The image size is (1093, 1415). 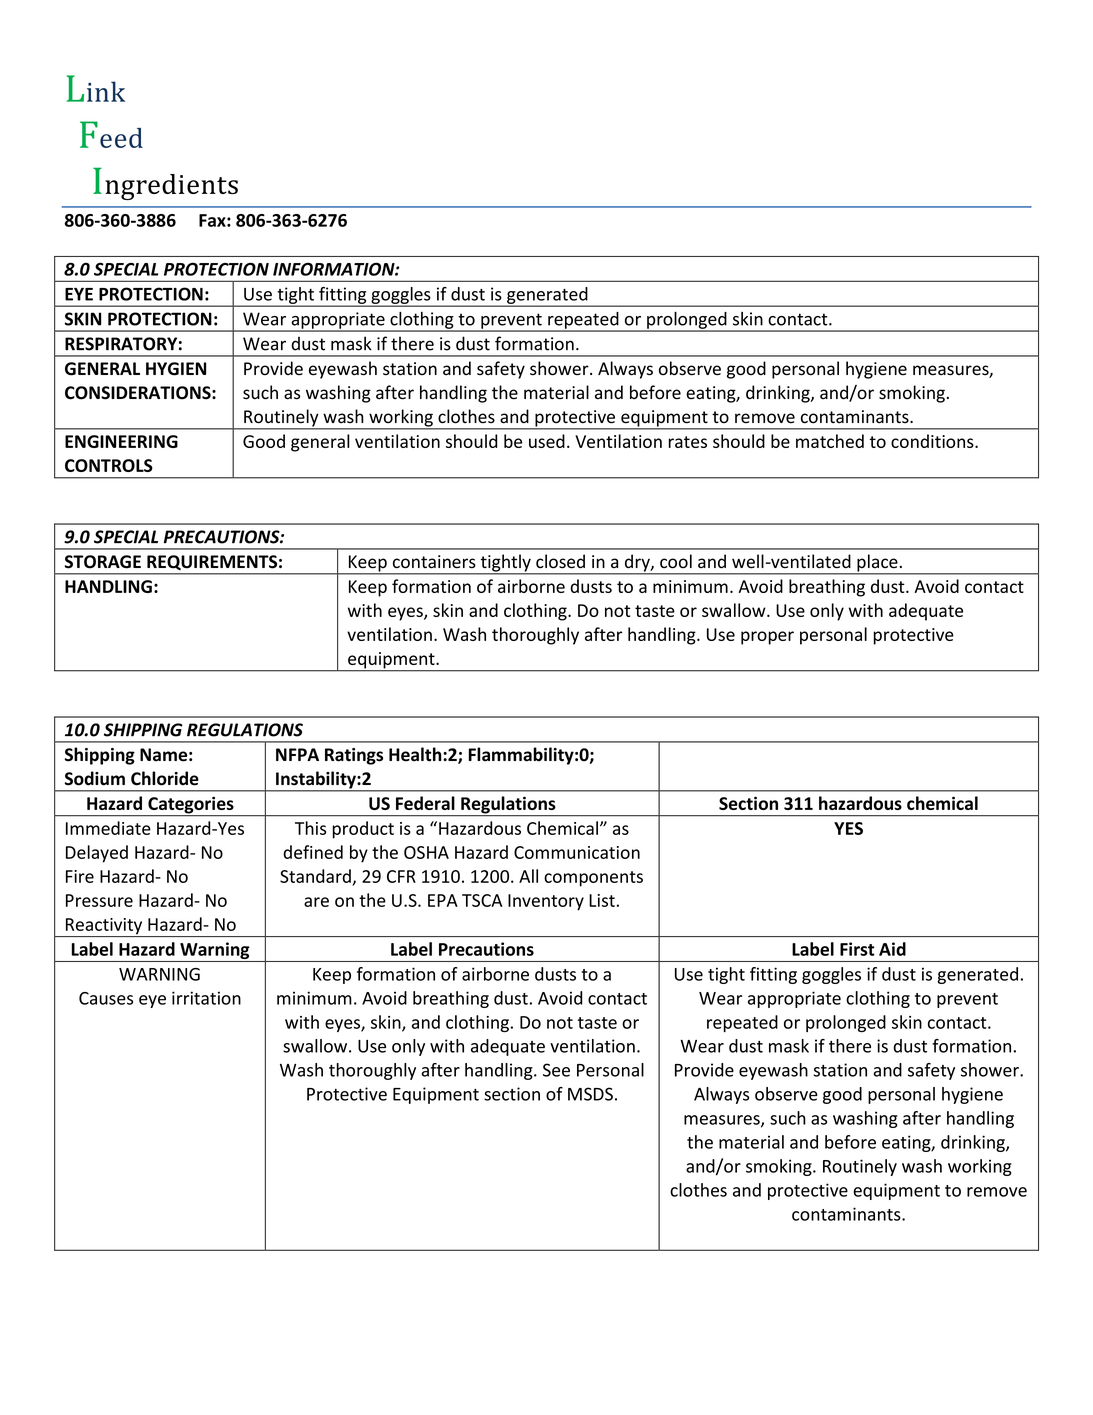 I want to click on CONTROLS, so click(x=109, y=465).
